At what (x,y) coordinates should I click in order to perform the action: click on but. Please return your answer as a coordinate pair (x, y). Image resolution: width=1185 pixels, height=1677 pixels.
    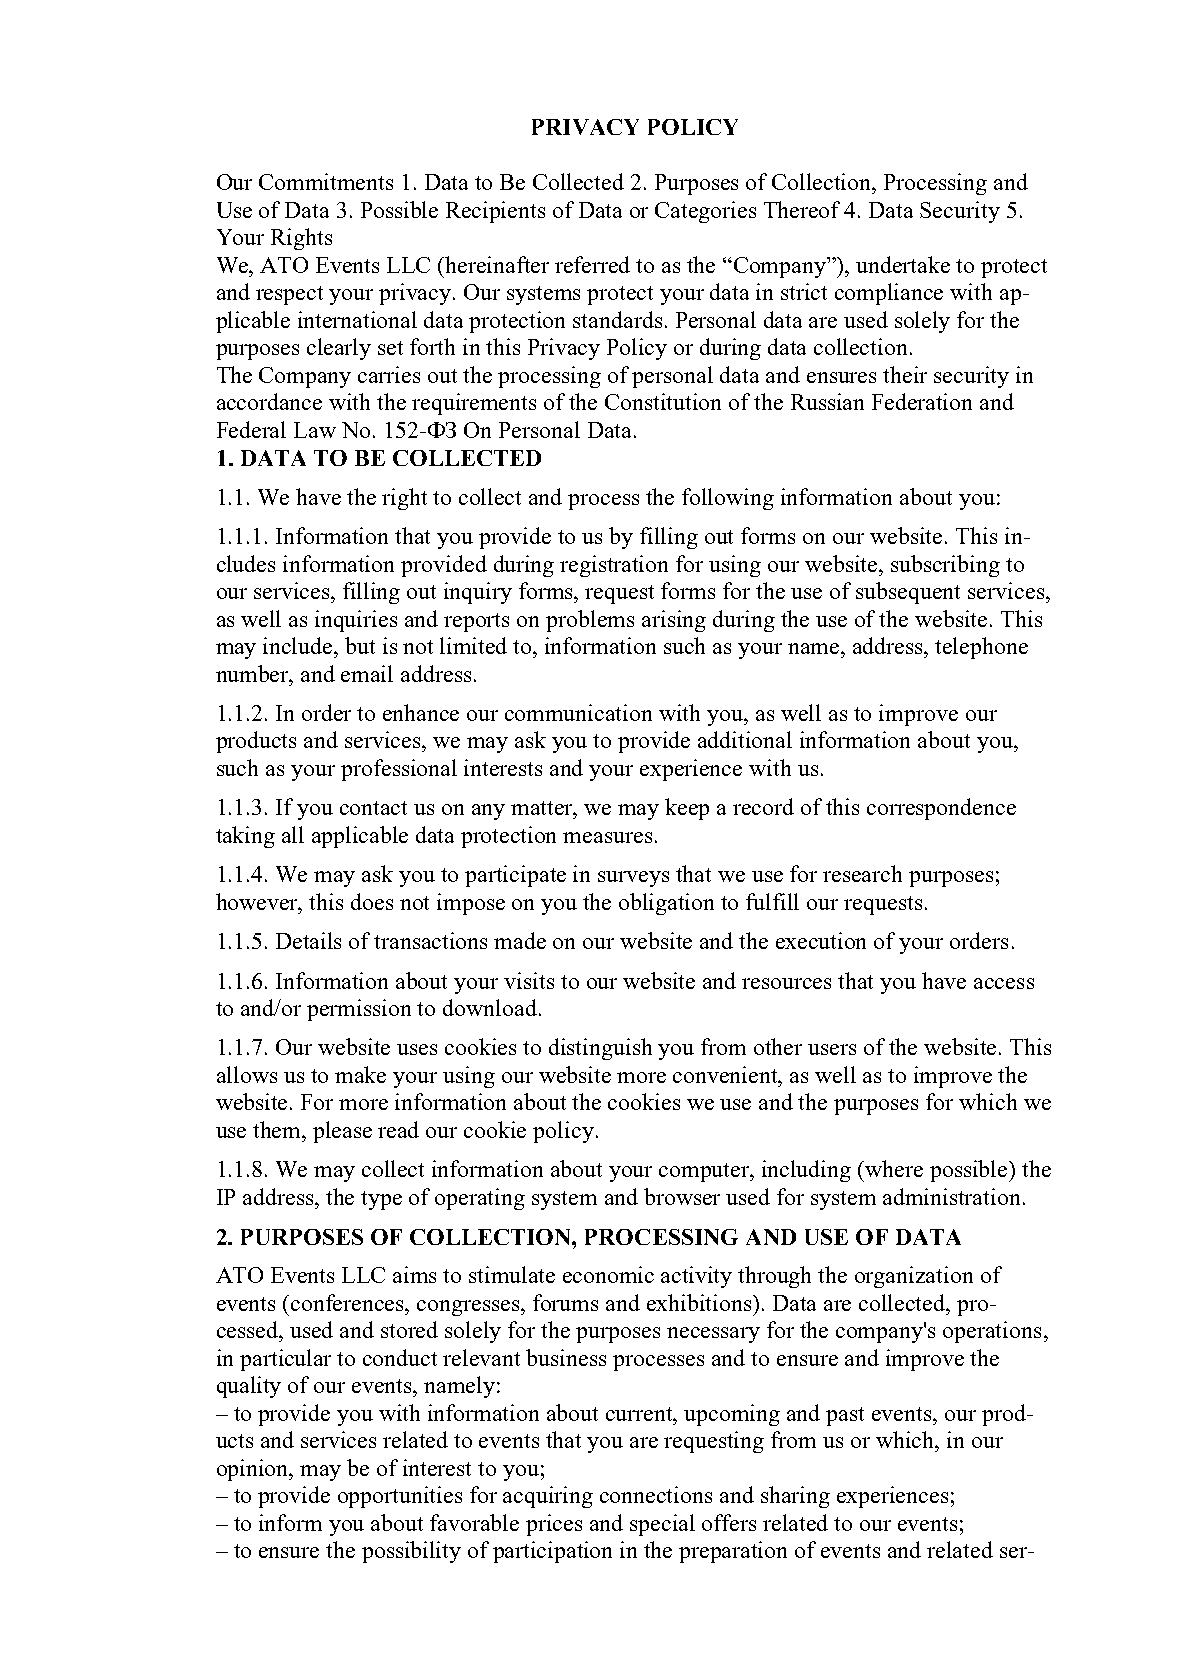
    Looking at the image, I should click on (360, 645).
